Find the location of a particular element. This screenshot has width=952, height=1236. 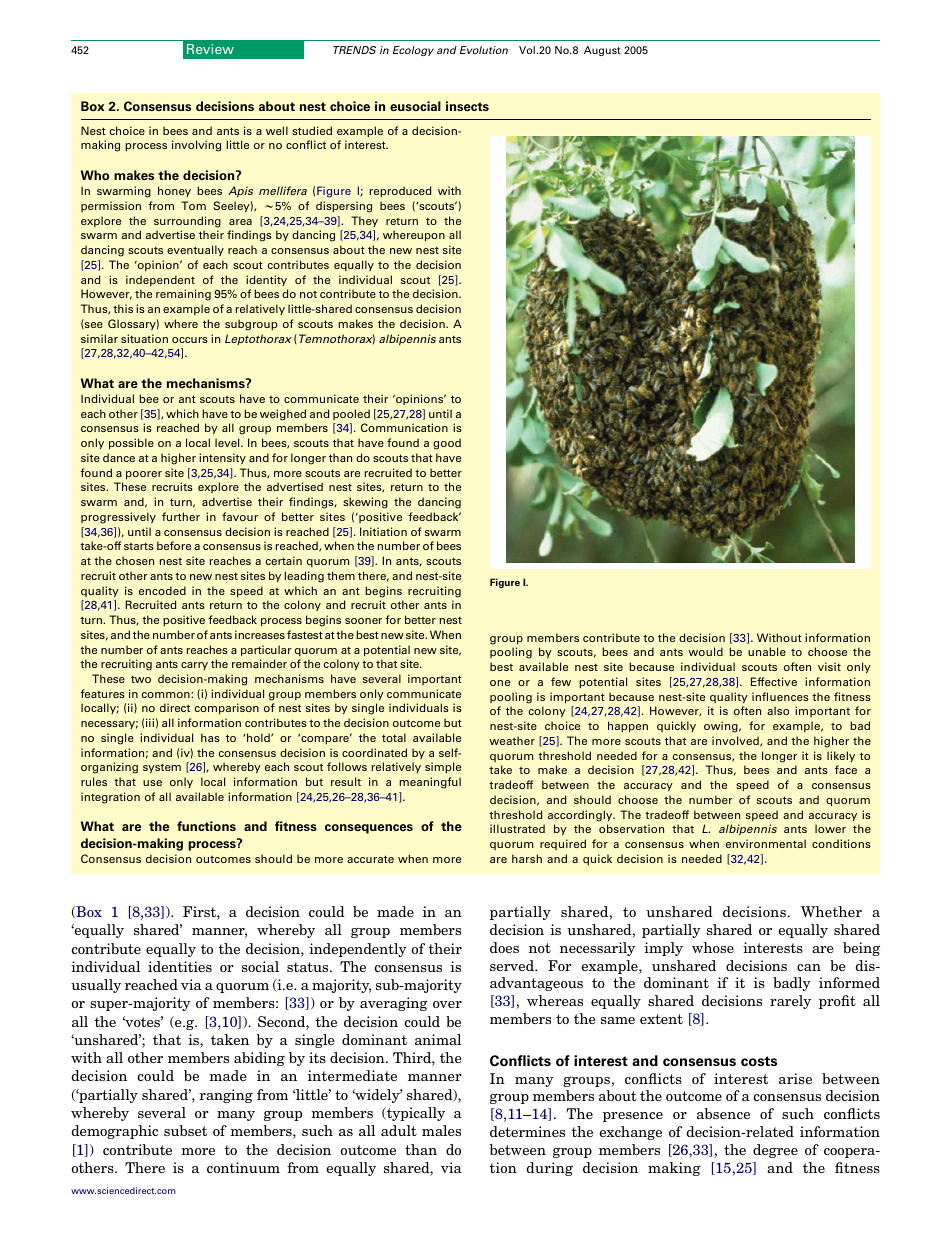

males is located at coordinates (441, 1130).
